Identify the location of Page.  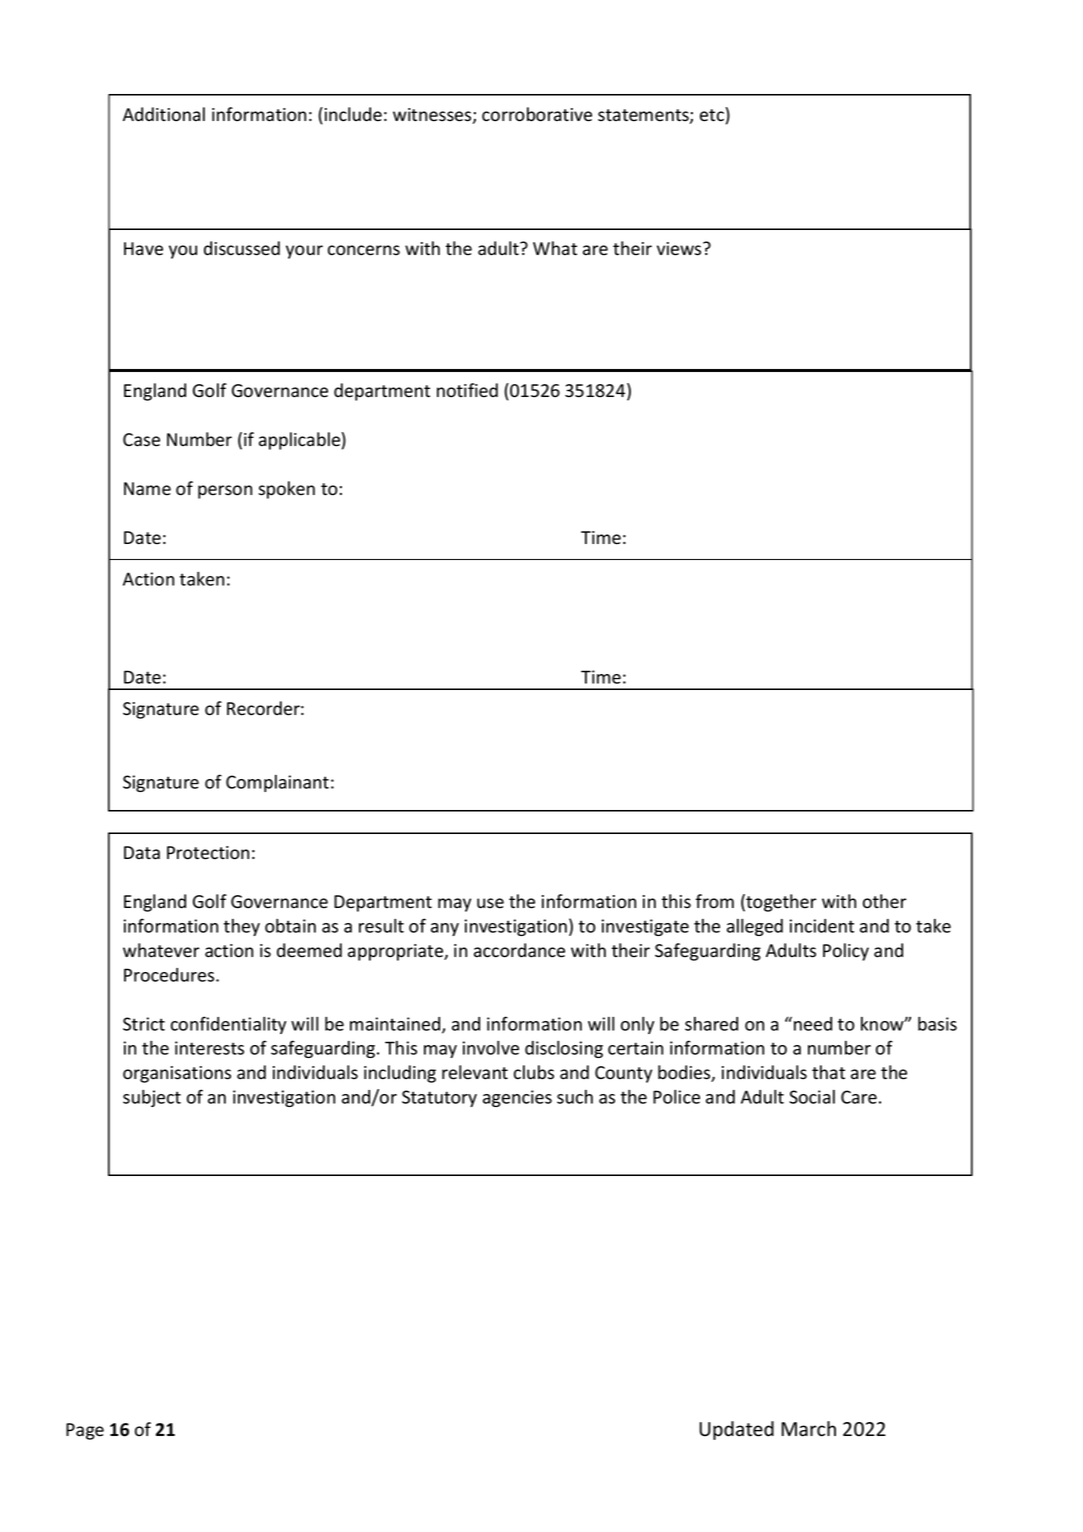
(85, 1431).
